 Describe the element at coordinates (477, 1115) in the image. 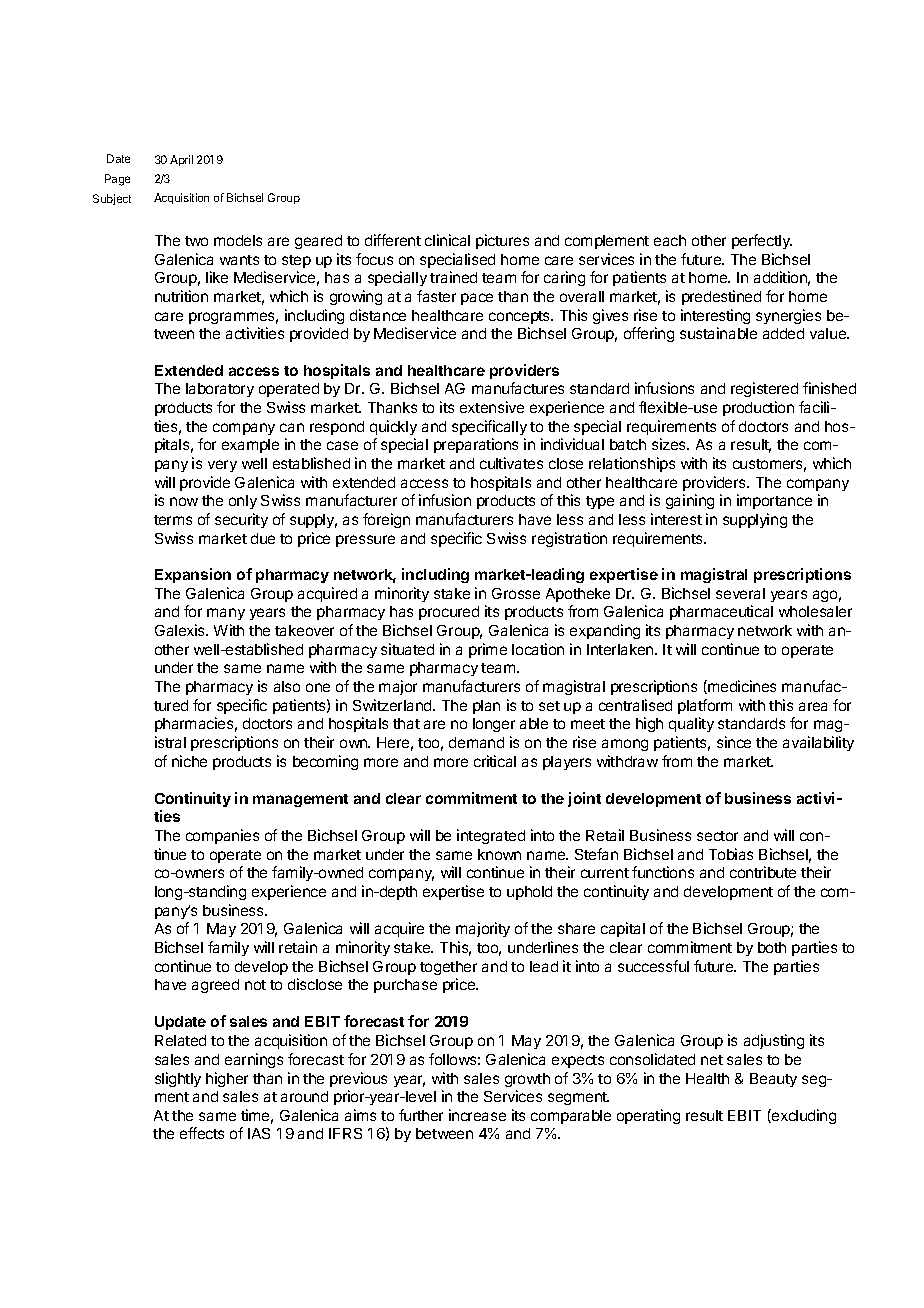

I see `increase` at that location.
